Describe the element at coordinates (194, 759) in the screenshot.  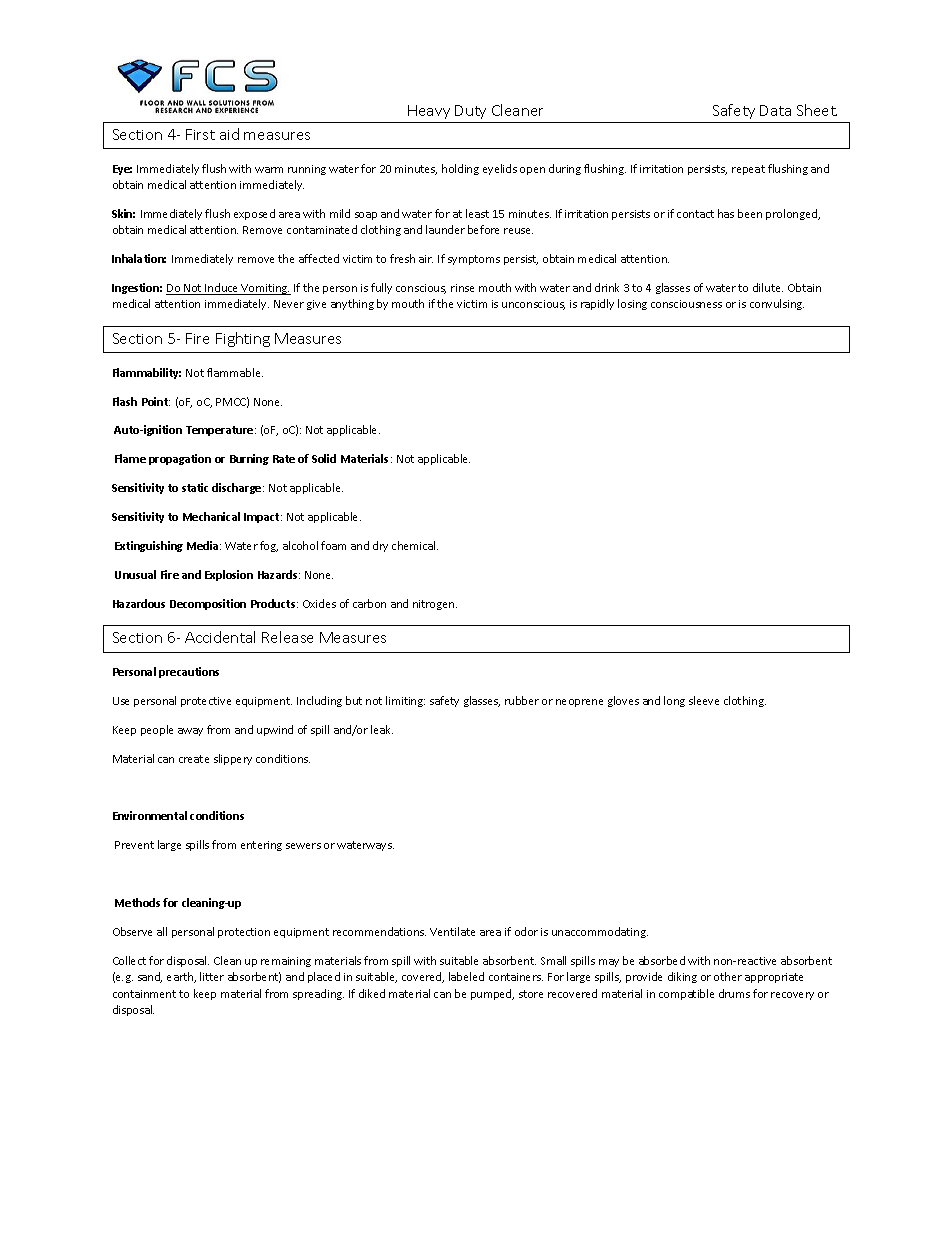
I see `create` at that location.
